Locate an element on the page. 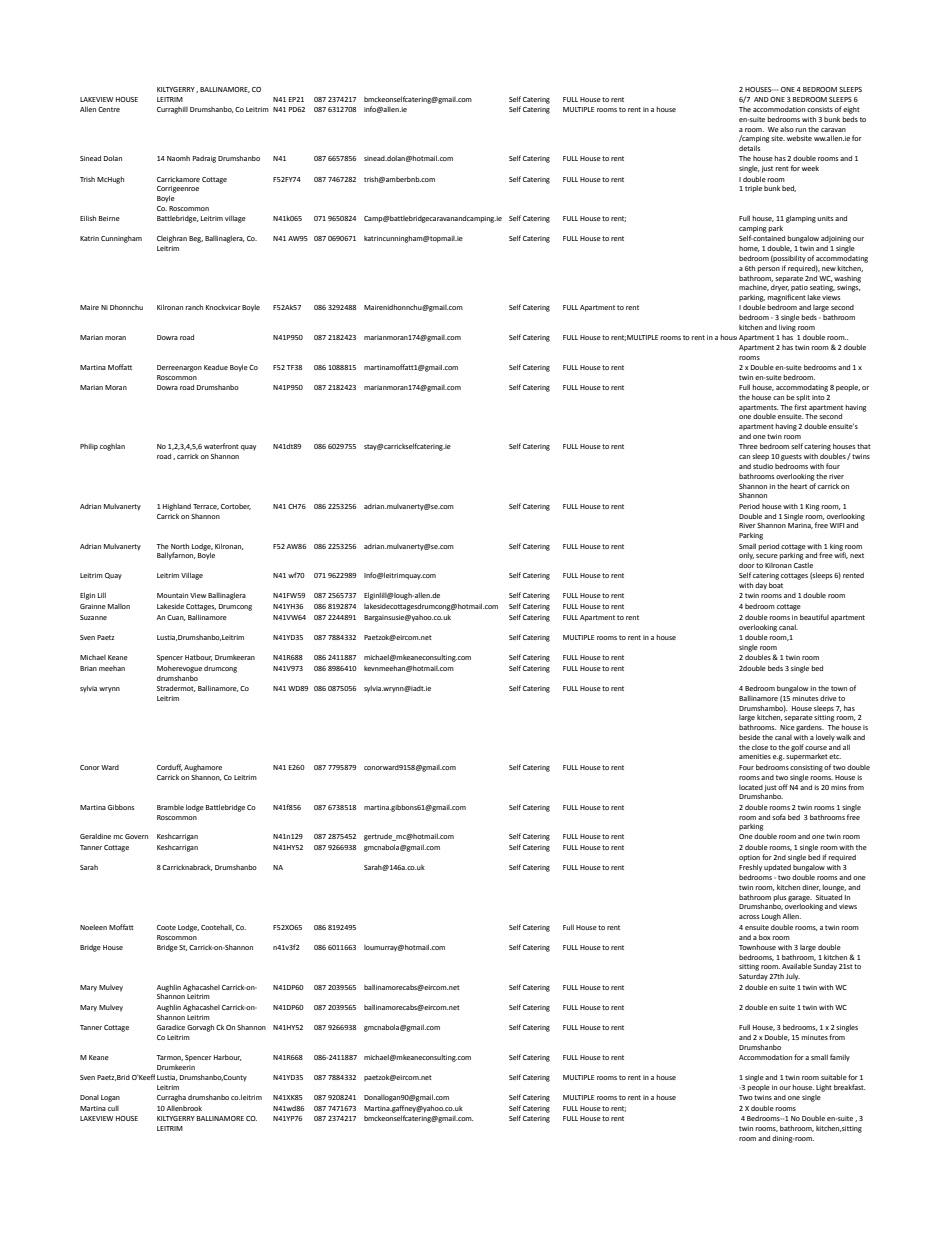 This page has width=952, height=1233. Harbour is located at coordinates (227, 1057).
